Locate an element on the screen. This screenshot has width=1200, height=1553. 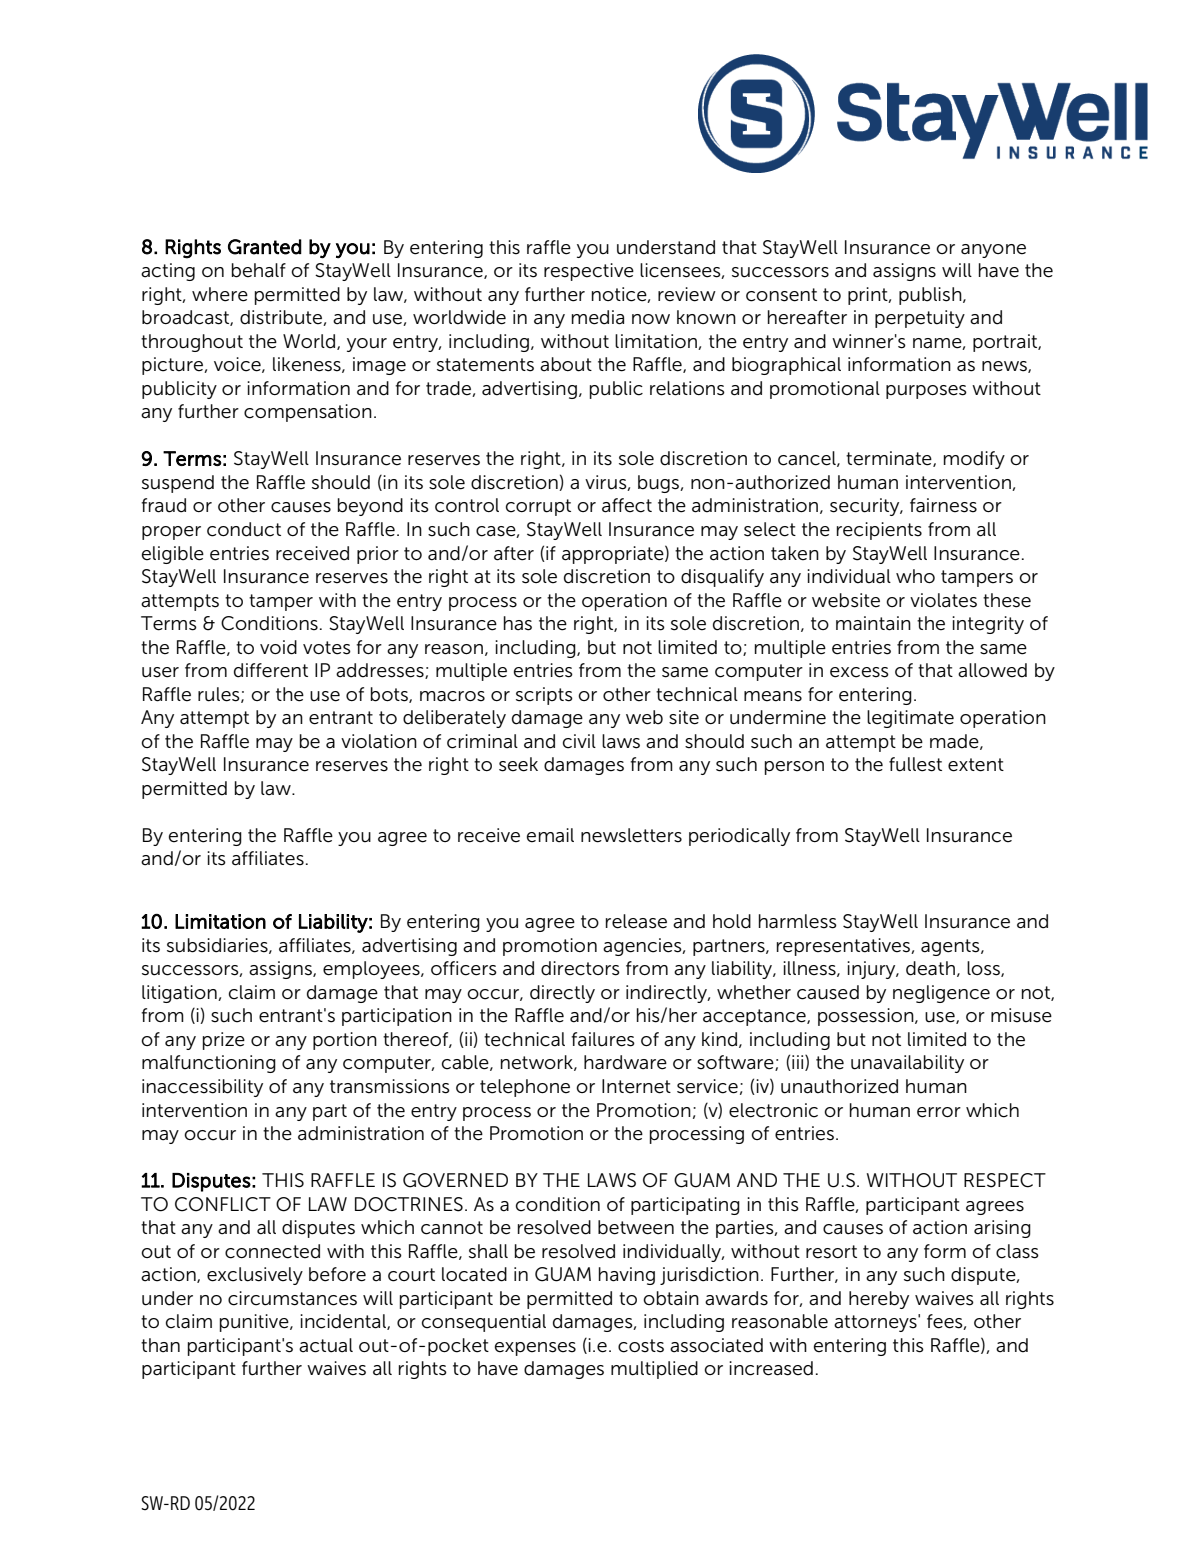
void is located at coordinates (278, 647).
